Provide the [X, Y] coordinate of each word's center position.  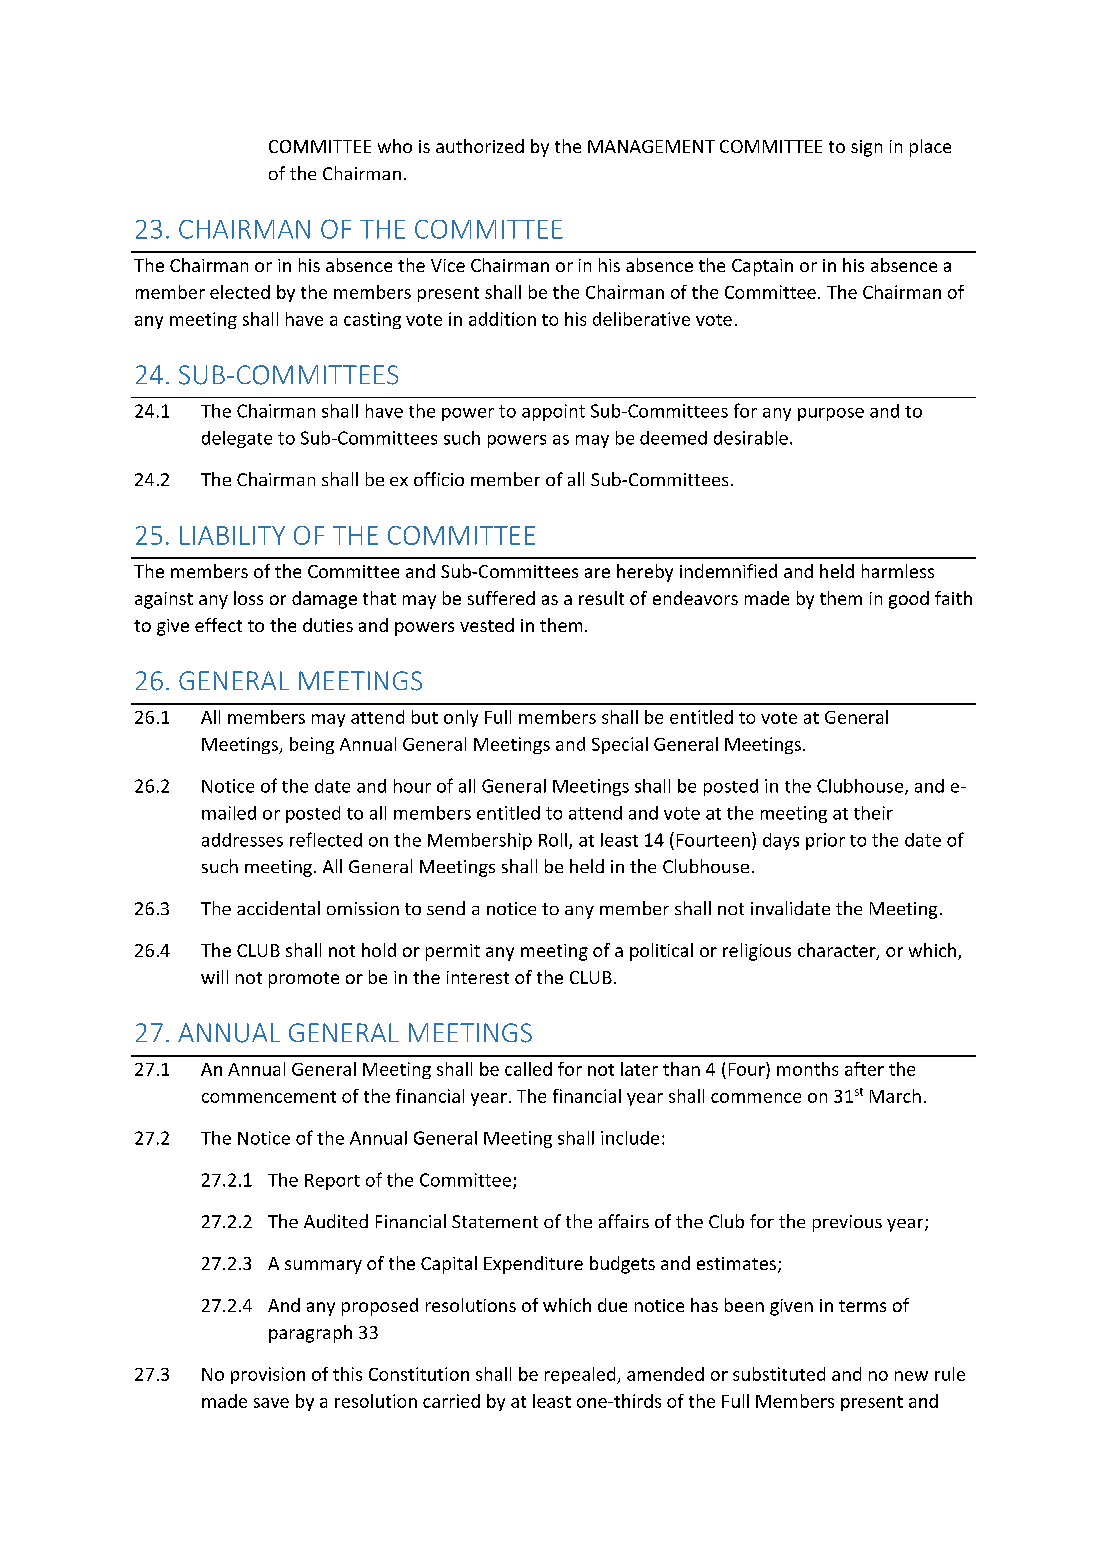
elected [240, 292]
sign [866, 148]
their [873, 813]
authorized [480, 146]
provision [268, 1375]
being [312, 745]
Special [620, 745]
